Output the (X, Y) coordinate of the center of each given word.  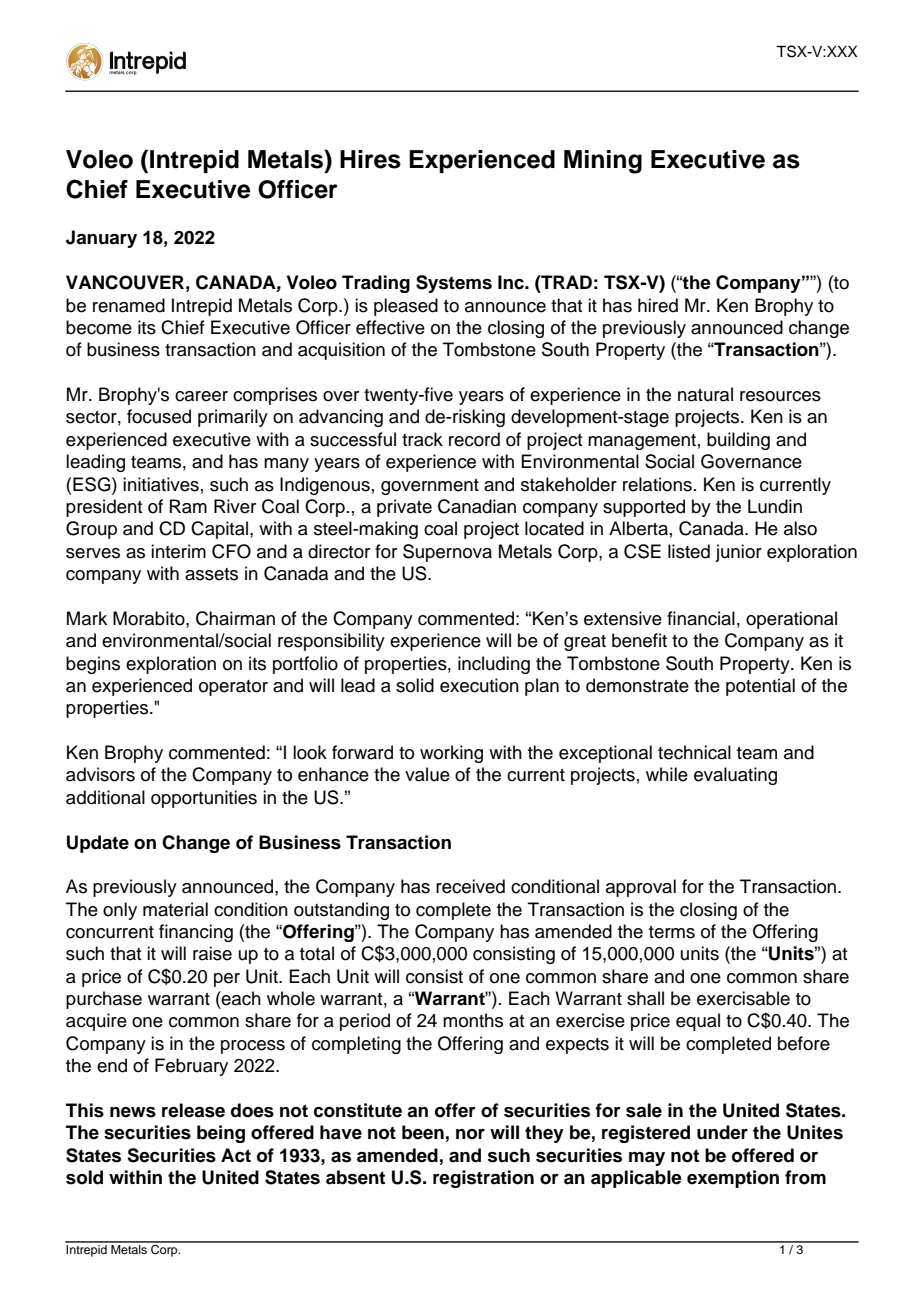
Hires (370, 159)
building (738, 441)
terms (672, 932)
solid (415, 685)
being (221, 1134)
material (175, 909)
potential (760, 687)
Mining (603, 162)
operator (233, 688)
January (101, 239)
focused (159, 416)
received (470, 886)
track (422, 439)
